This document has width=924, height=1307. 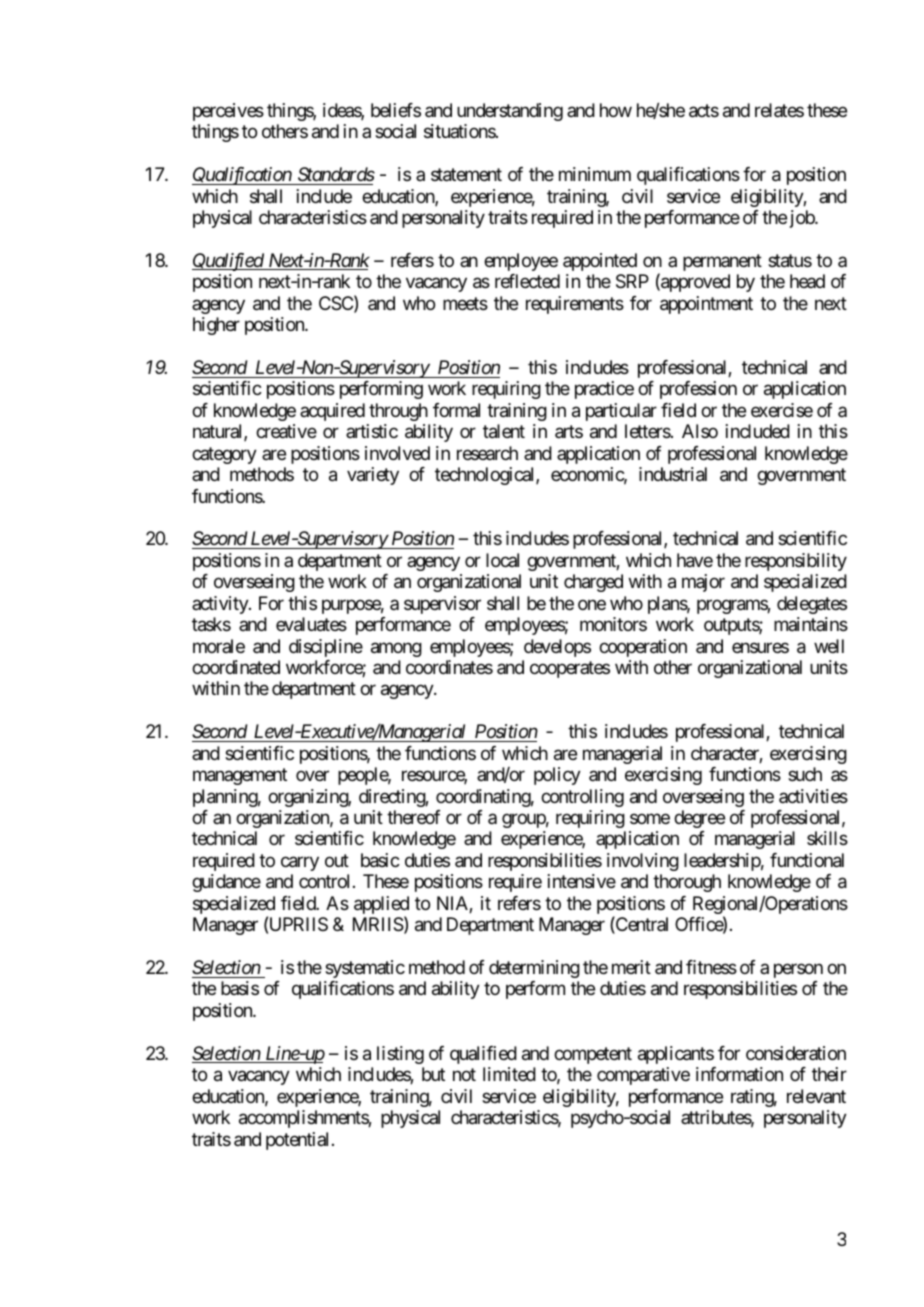 What do you see at coordinates (336, 174) in the document?
I see `Standards` at bounding box center [336, 174].
